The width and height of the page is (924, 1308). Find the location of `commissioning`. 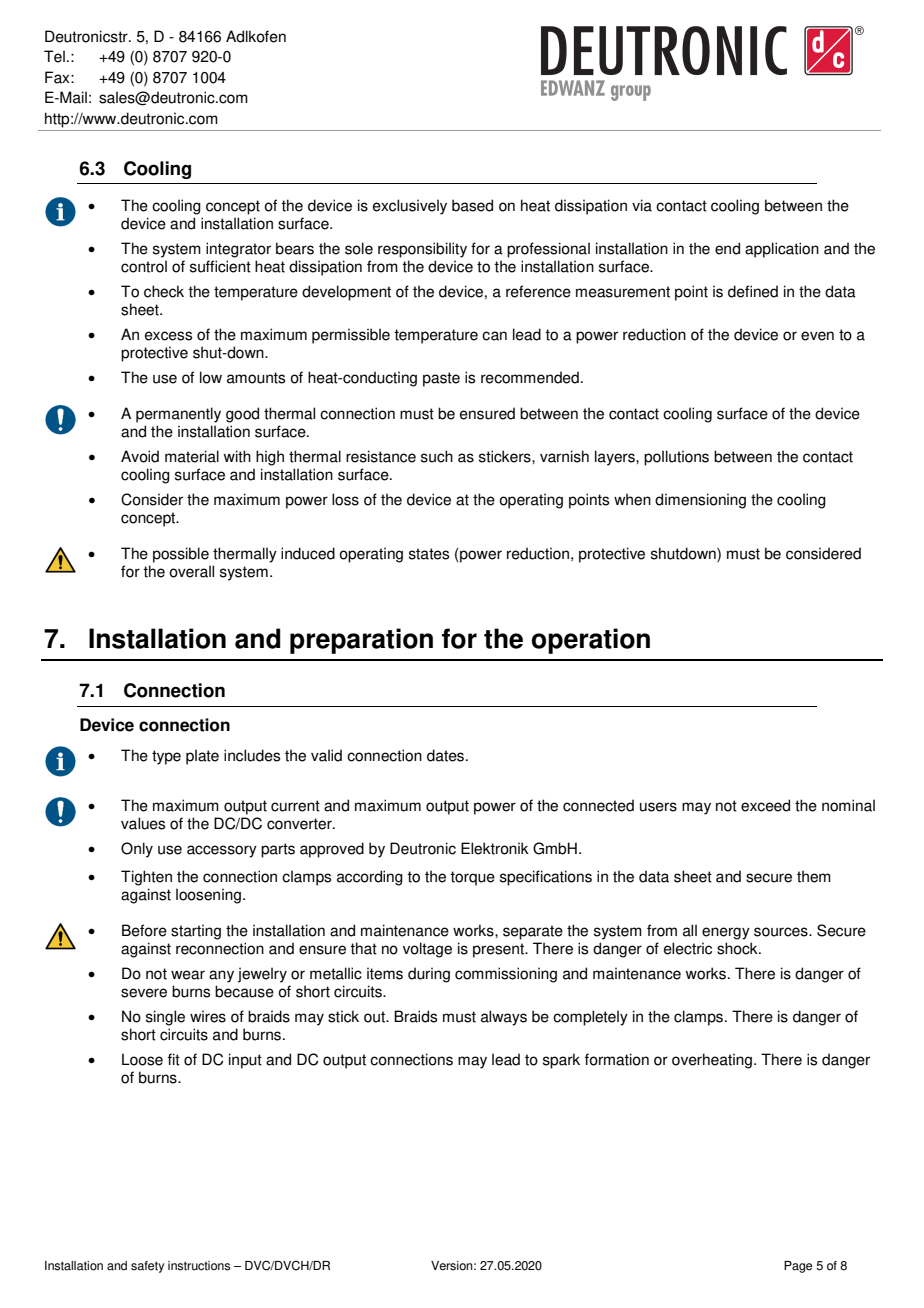

commissioning is located at coordinates (506, 975).
